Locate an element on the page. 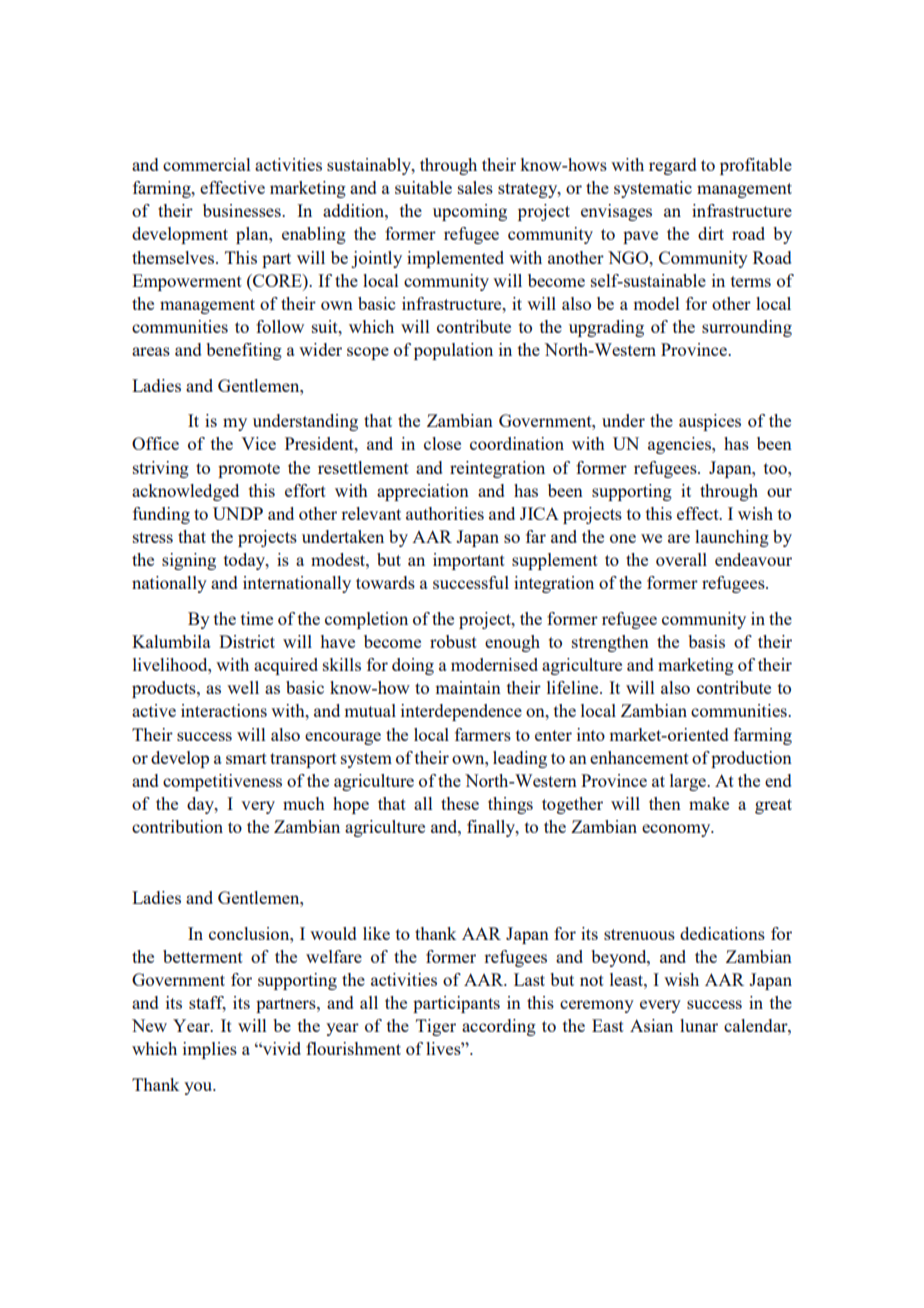 This image has height=1308, width=924. interdependence is located at coordinates (461, 712).
